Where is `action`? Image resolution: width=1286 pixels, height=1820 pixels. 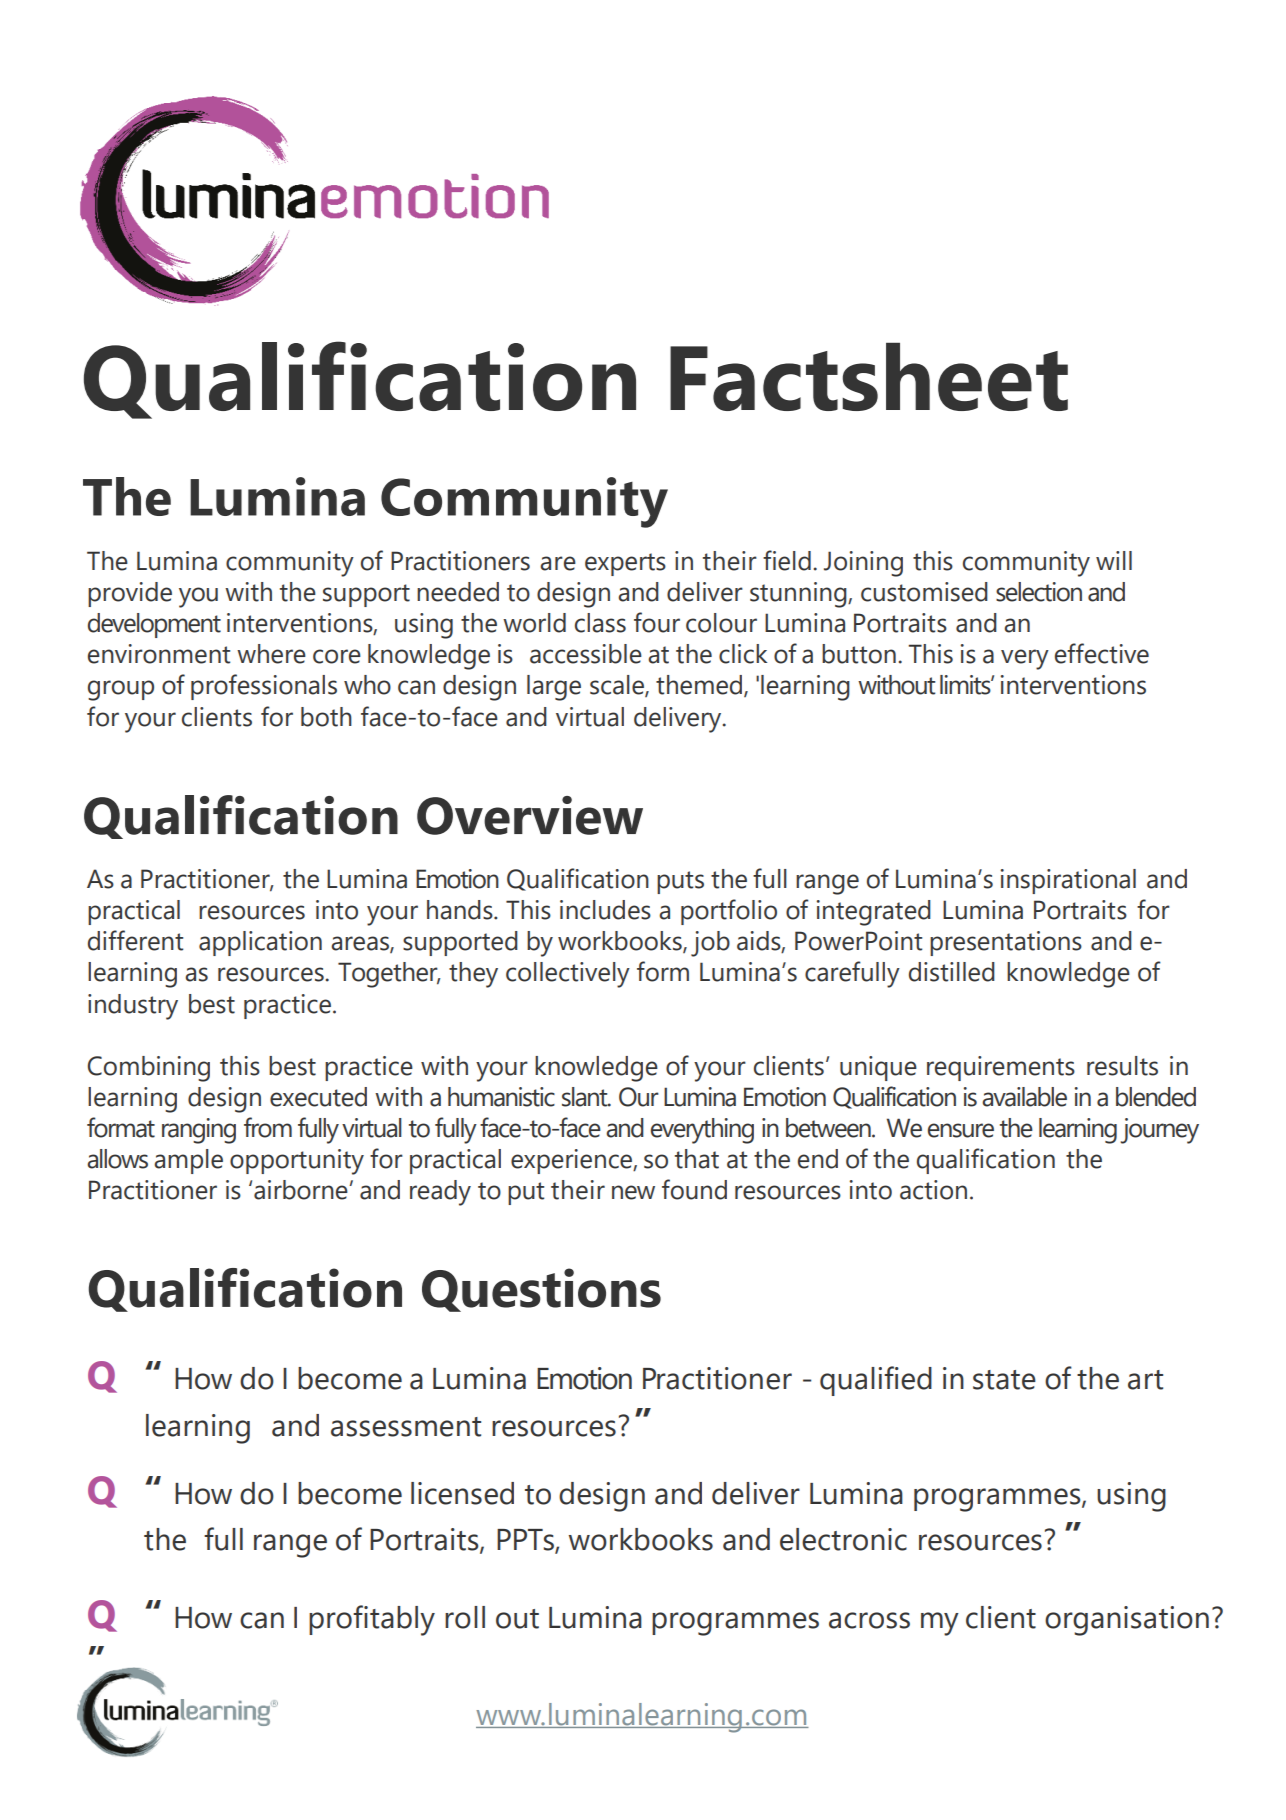
action is located at coordinates (933, 1190).
